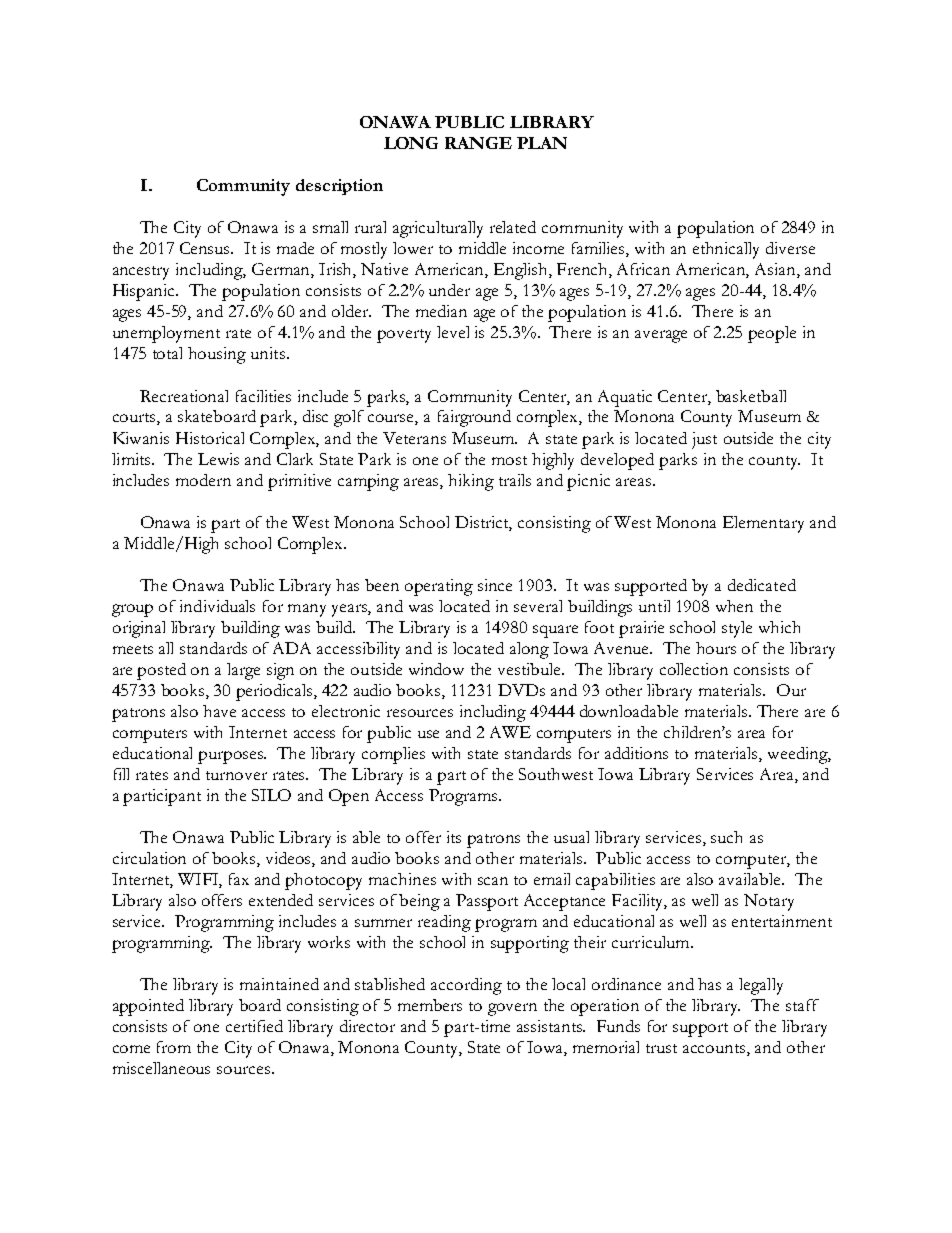 The height and width of the screenshot is (1233, 952). I want to click on Recreational, so click(184, 396).
